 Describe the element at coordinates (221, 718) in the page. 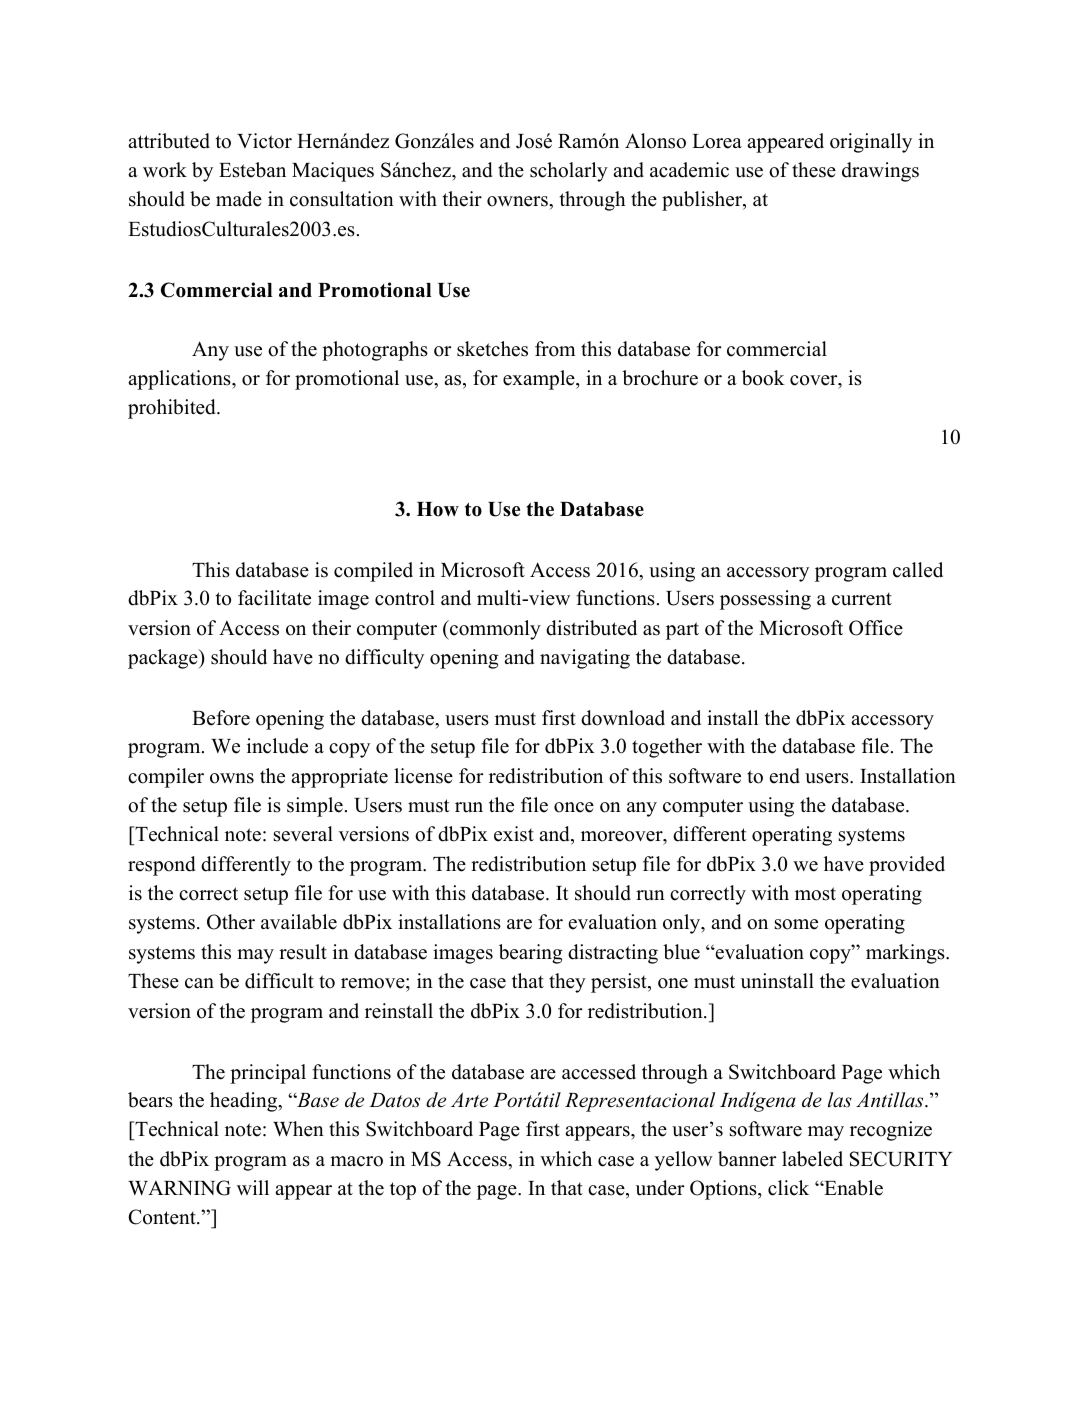

I see `Before` at that location.
